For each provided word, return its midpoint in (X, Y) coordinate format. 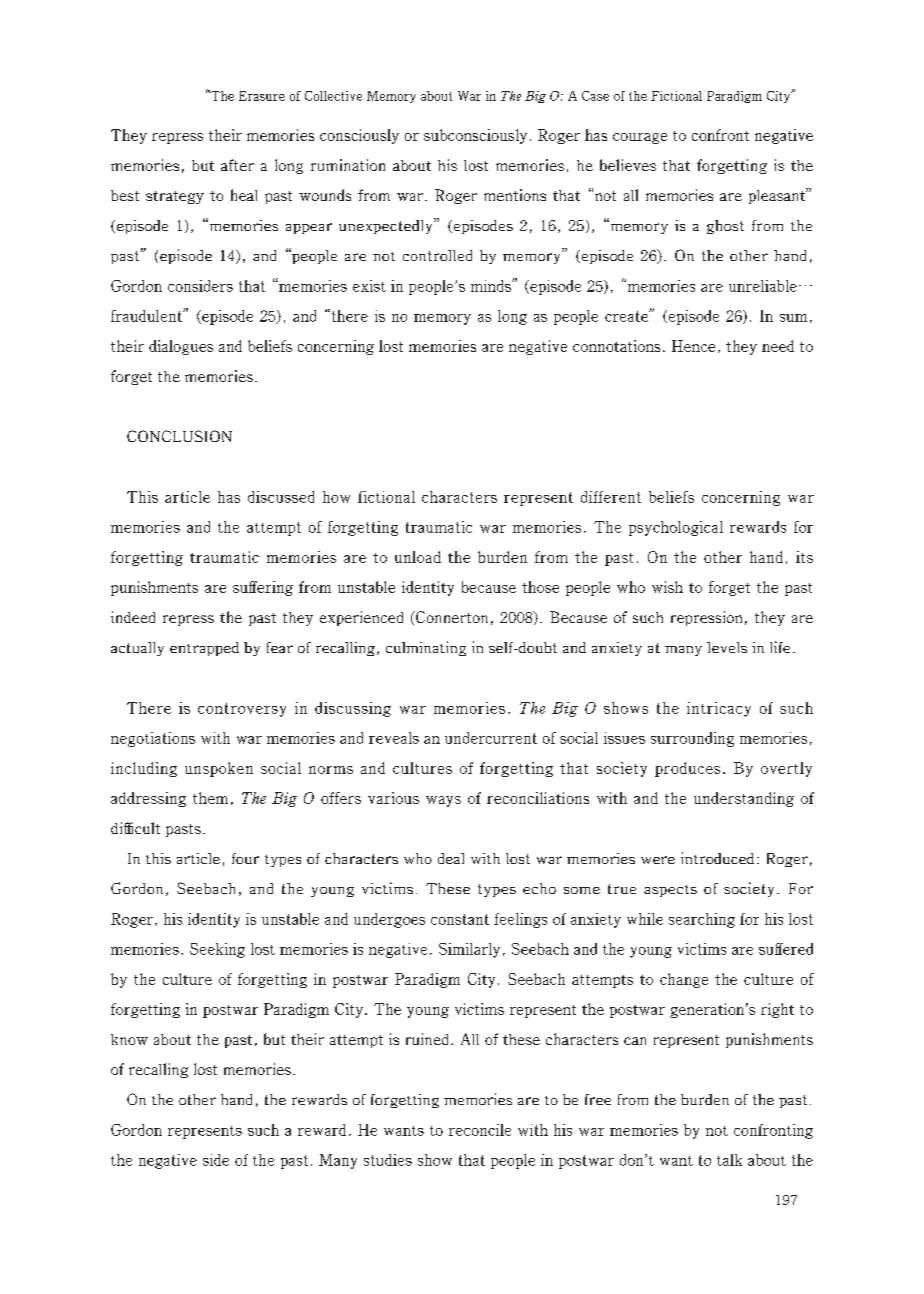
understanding (744, 799)
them (210, 798)
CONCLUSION (179, 436)
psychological (676, 528)
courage (640, 138)
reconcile (480, 1130)
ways (443, 801)
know (129, 1039)
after (237, 165)
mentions (515, 195)
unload (418, 557)
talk (729, 1160)
